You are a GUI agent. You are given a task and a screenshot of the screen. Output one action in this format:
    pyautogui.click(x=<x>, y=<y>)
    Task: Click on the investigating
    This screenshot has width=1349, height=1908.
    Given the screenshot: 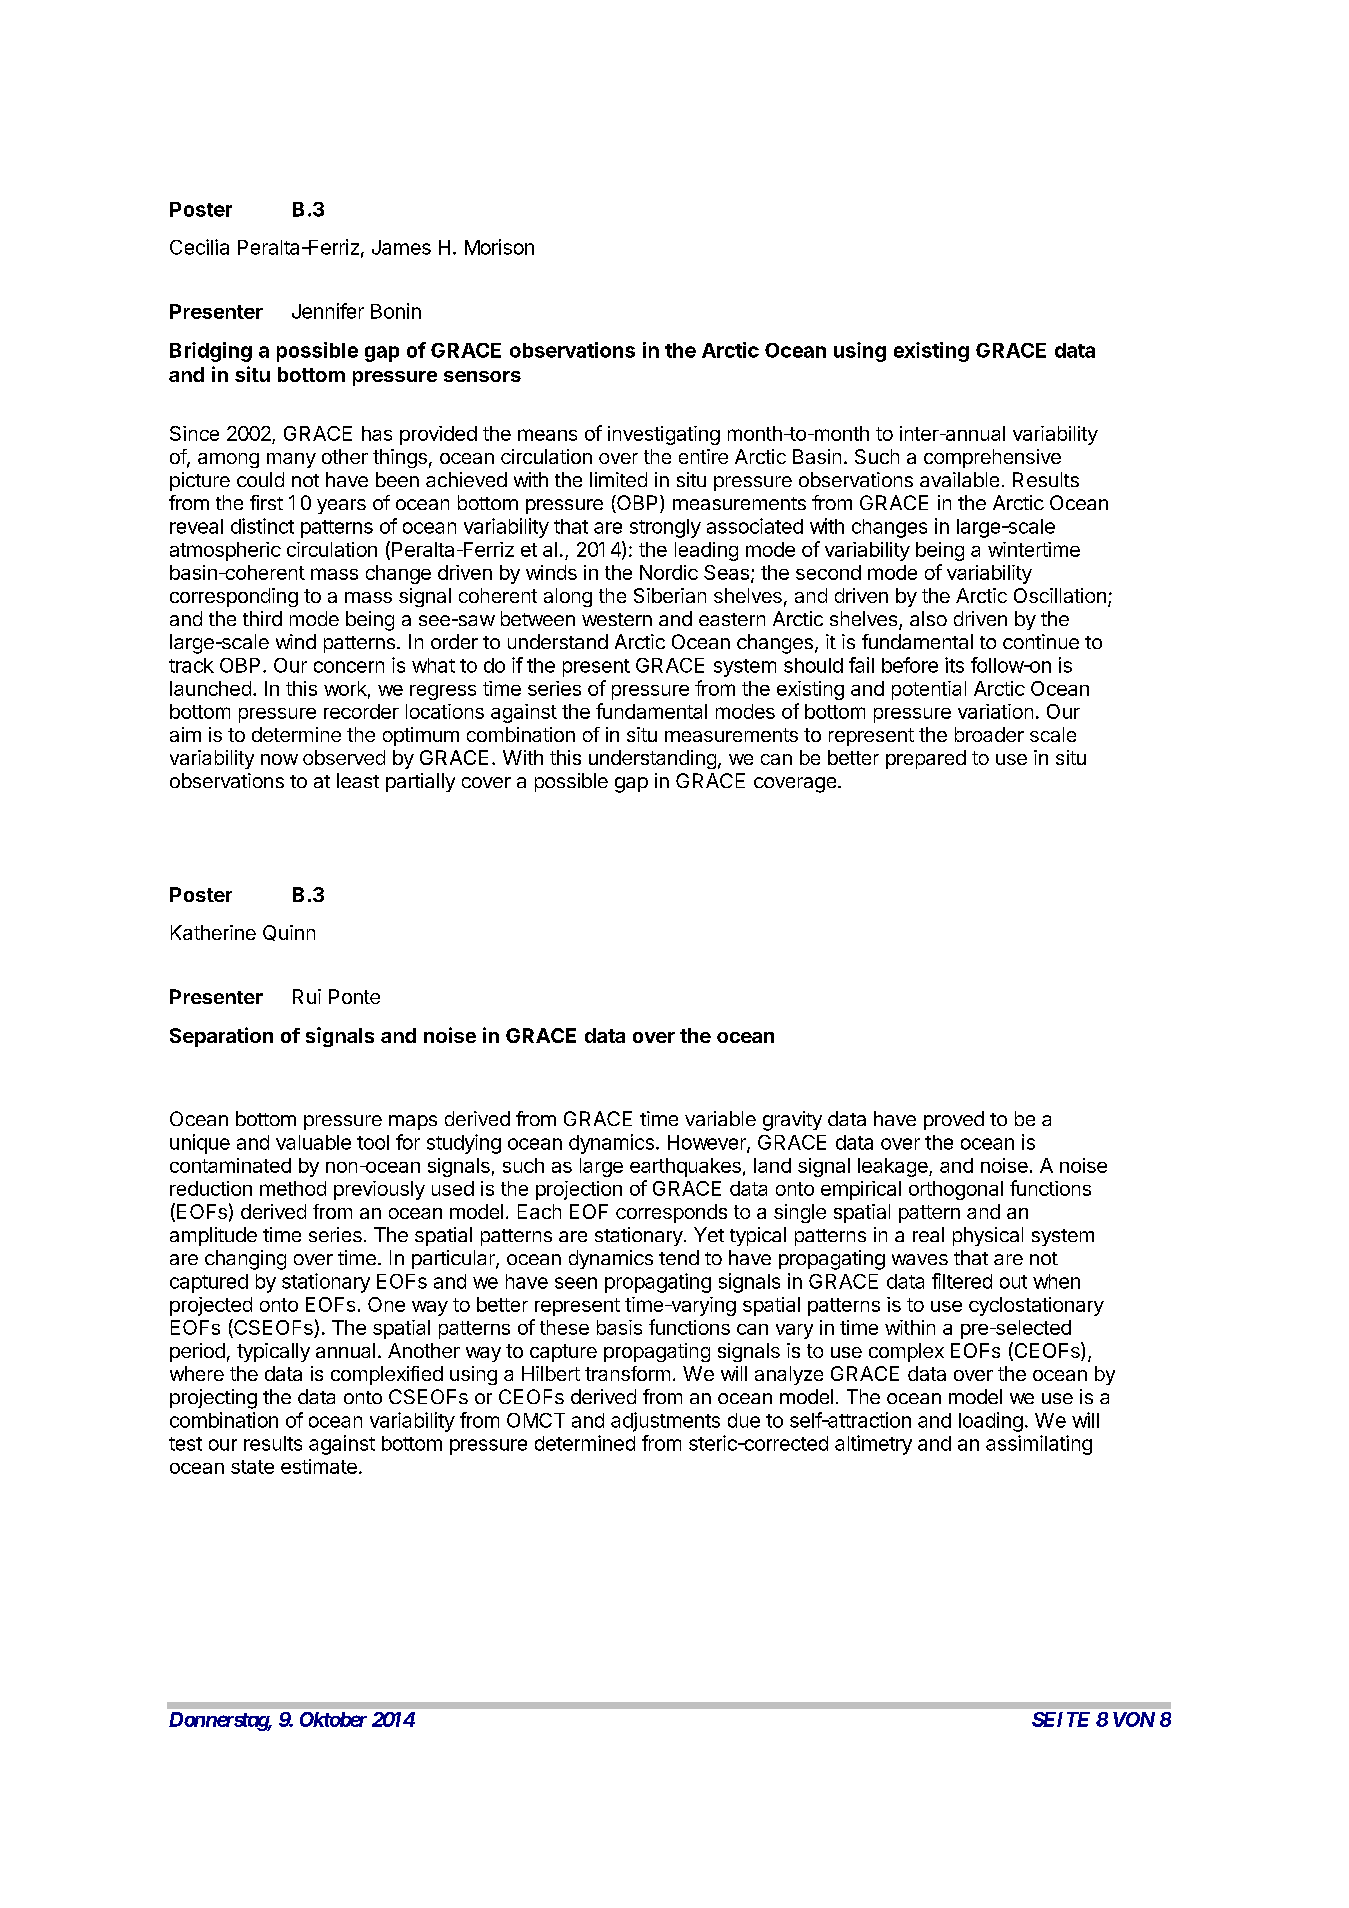 What is the action you would take?
    pyautogui.click(x=664, y=435)
